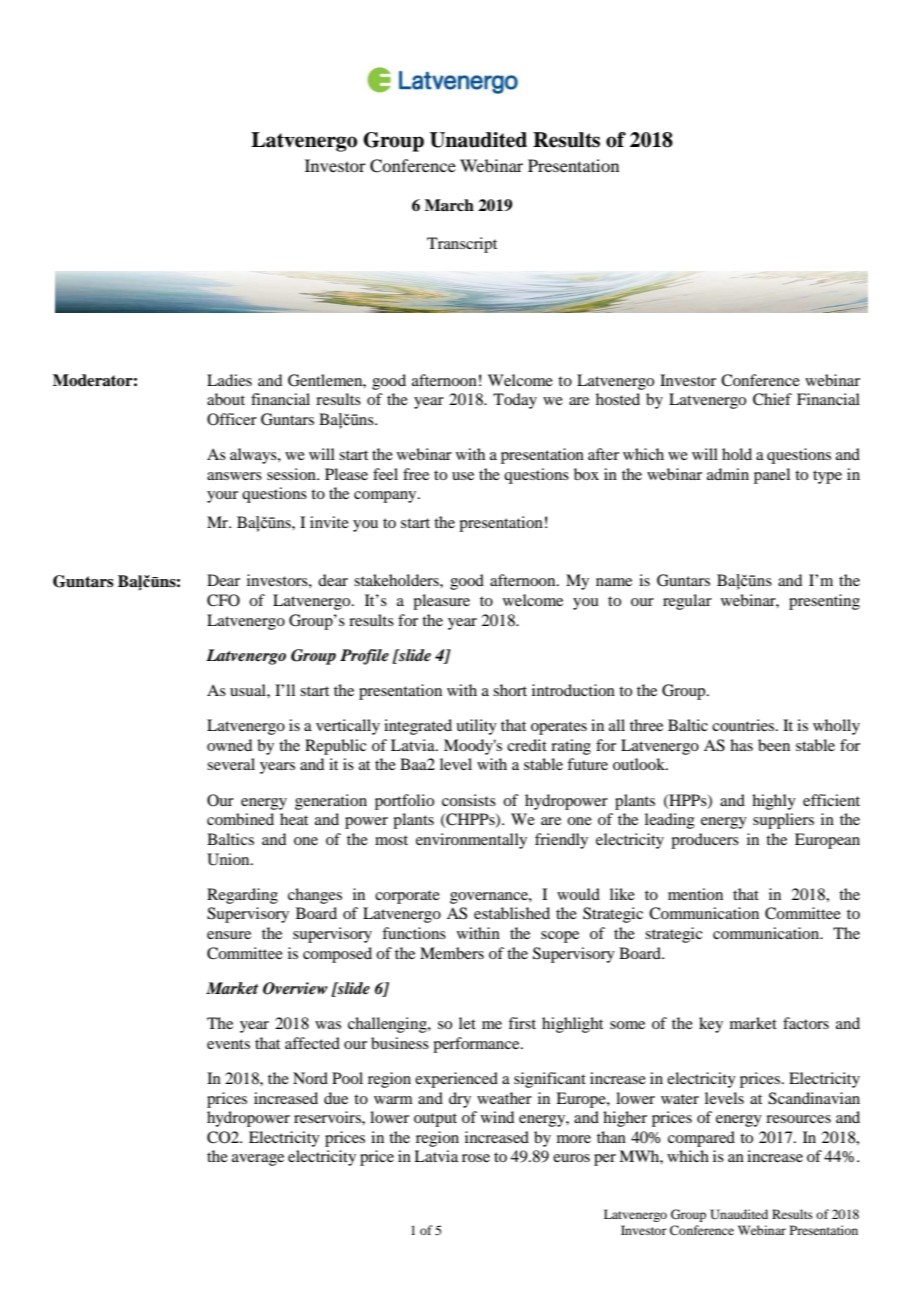  What do you see at coordinates (364, 657) in the screenshot?
I see `Profile` at bounding box center [364, 657].
